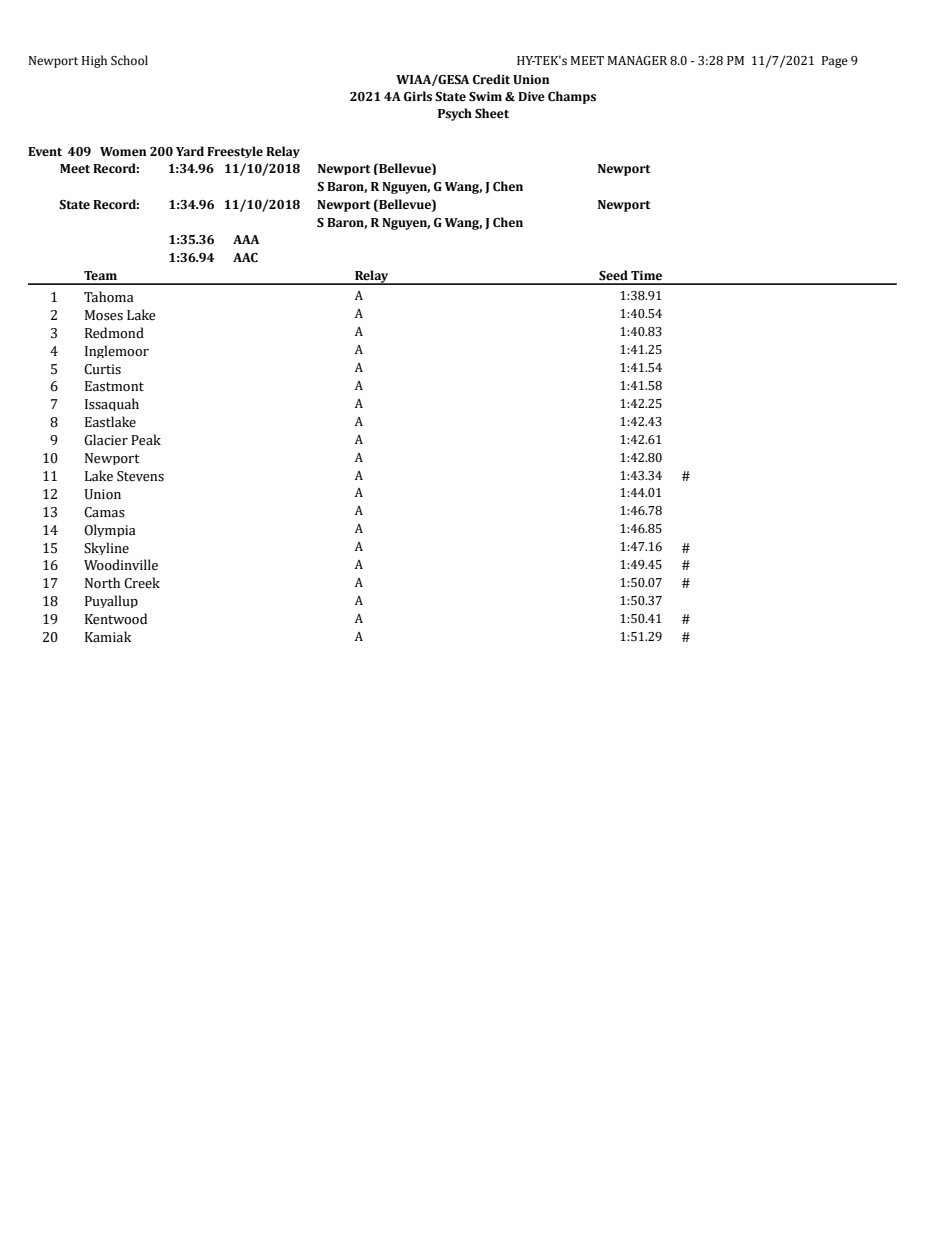 The width and height of the page is (952, 1233). Describe the element at coordinates (109, 297) in the page. I see `Tahoma` at that location.
